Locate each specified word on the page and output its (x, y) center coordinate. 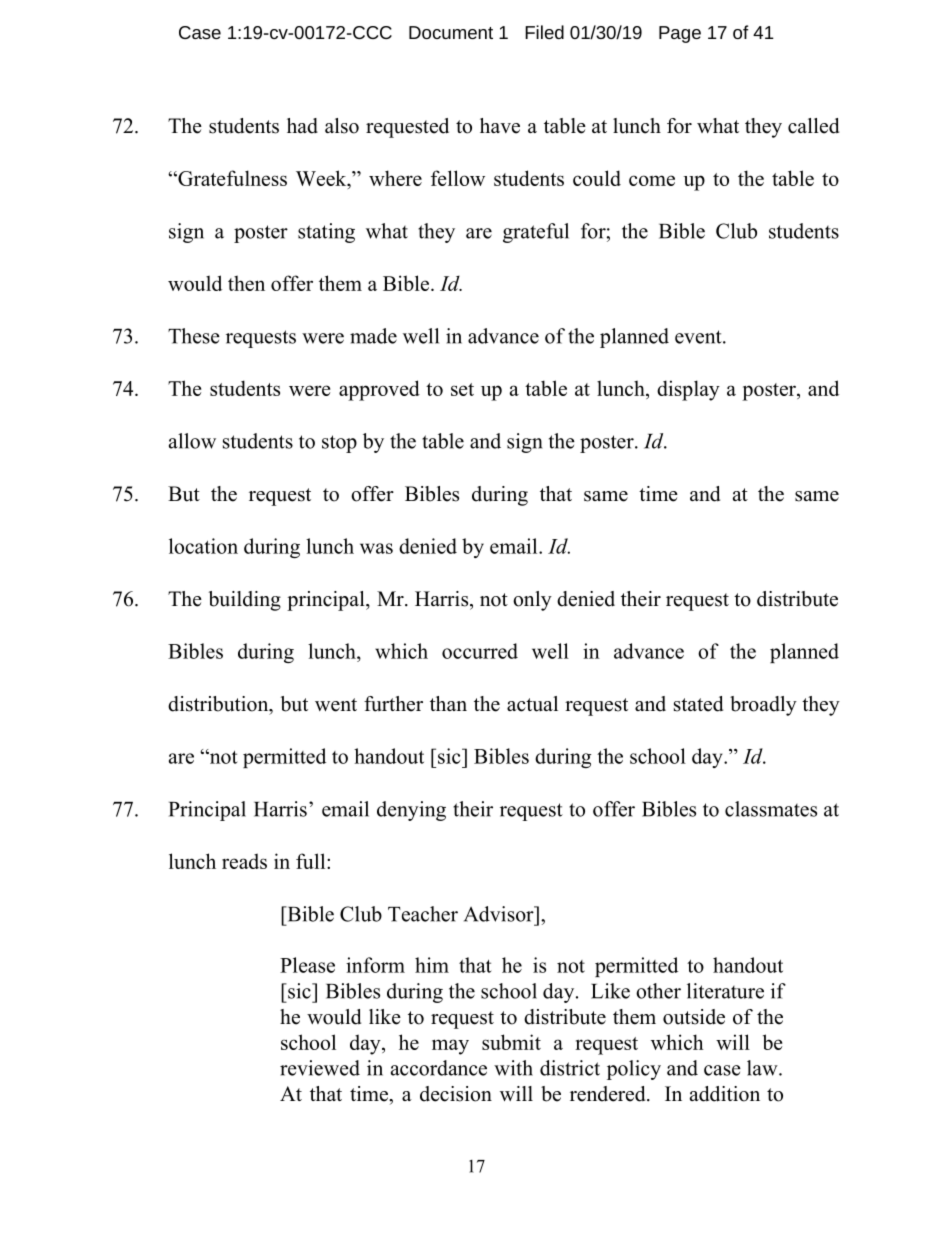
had (302, 126)
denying (411, 811)
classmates (771, 809)
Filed (544, 32)
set (462, 389)
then (246, 283)
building (245, 601)
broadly (763, 706)
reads (244, 861)
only (532, 601)
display (688, 390)
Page (680, 34)
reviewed (320, 1068)
